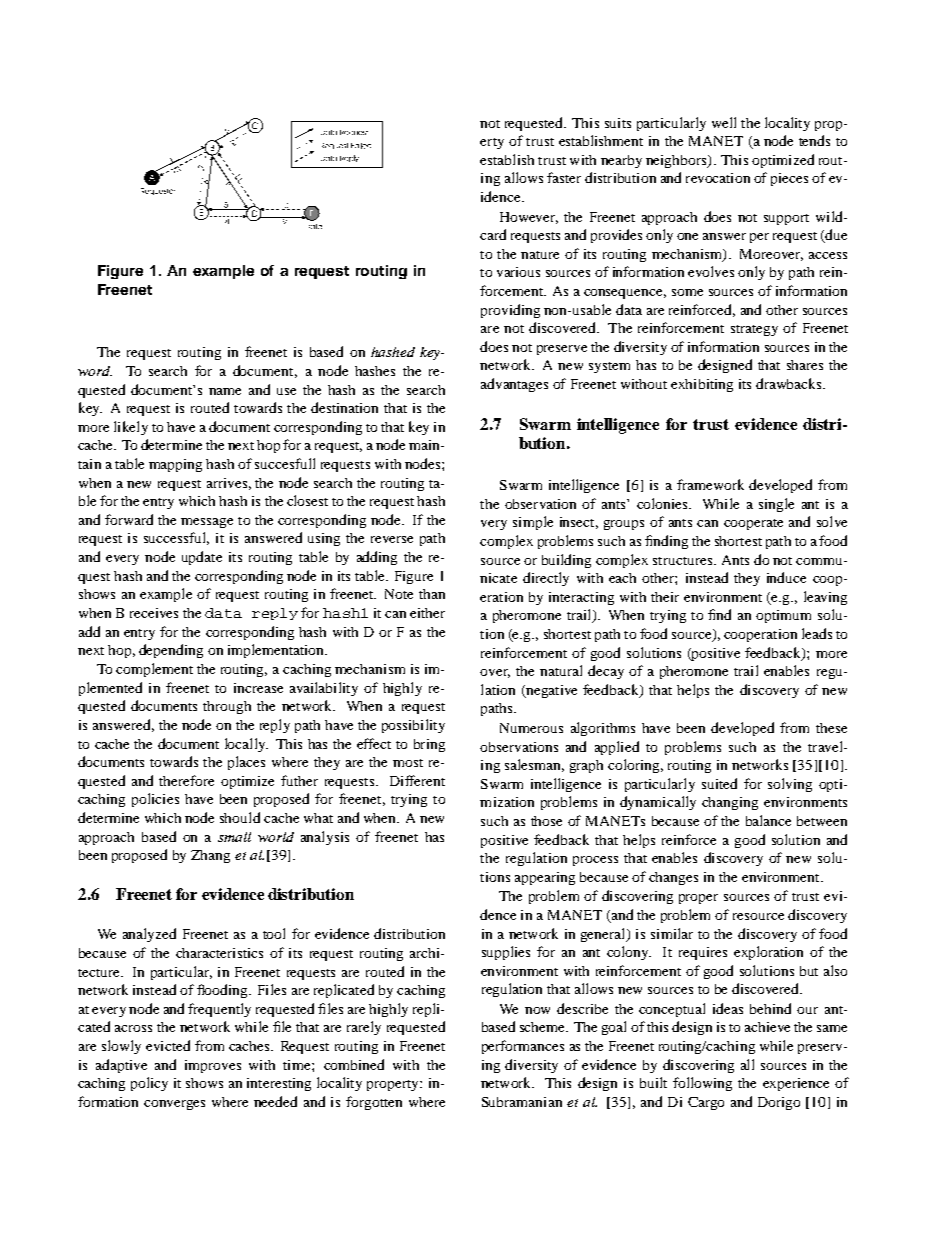 The image size is (952, 1233). I want to click on mapping, so click(175, 465).
